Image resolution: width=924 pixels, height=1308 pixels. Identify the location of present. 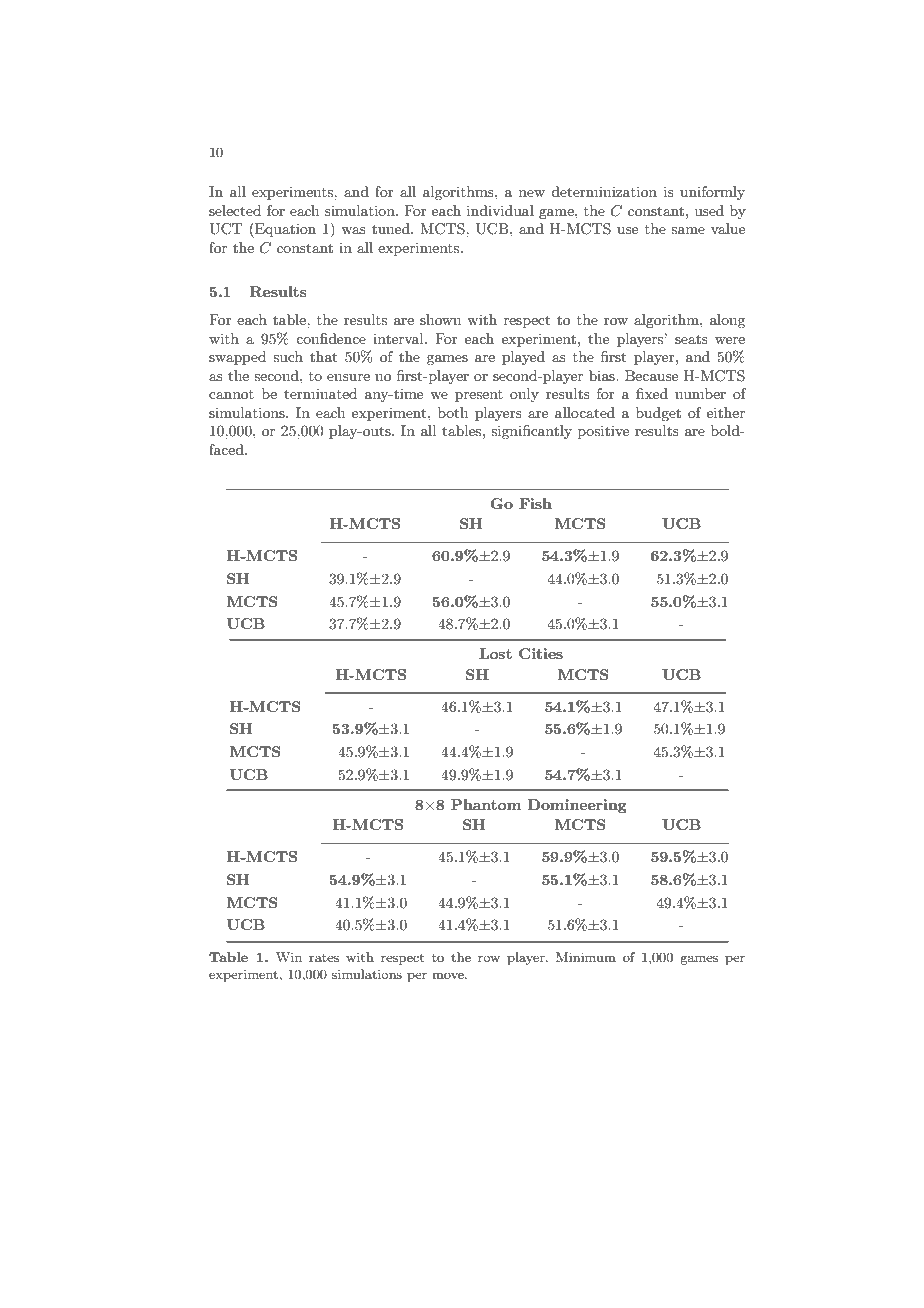
(479, 396).
